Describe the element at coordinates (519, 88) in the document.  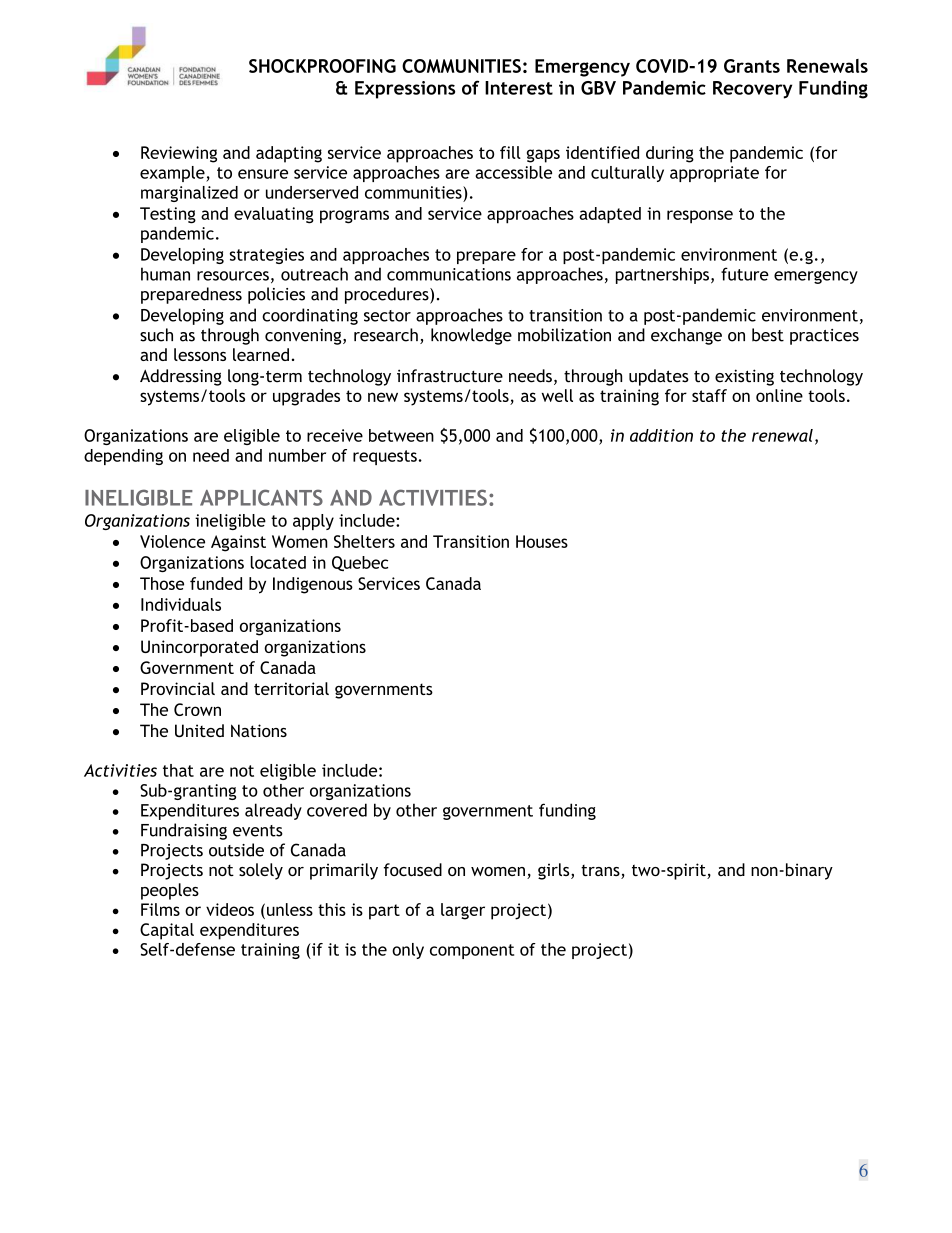
I see `Interest` at that location.
